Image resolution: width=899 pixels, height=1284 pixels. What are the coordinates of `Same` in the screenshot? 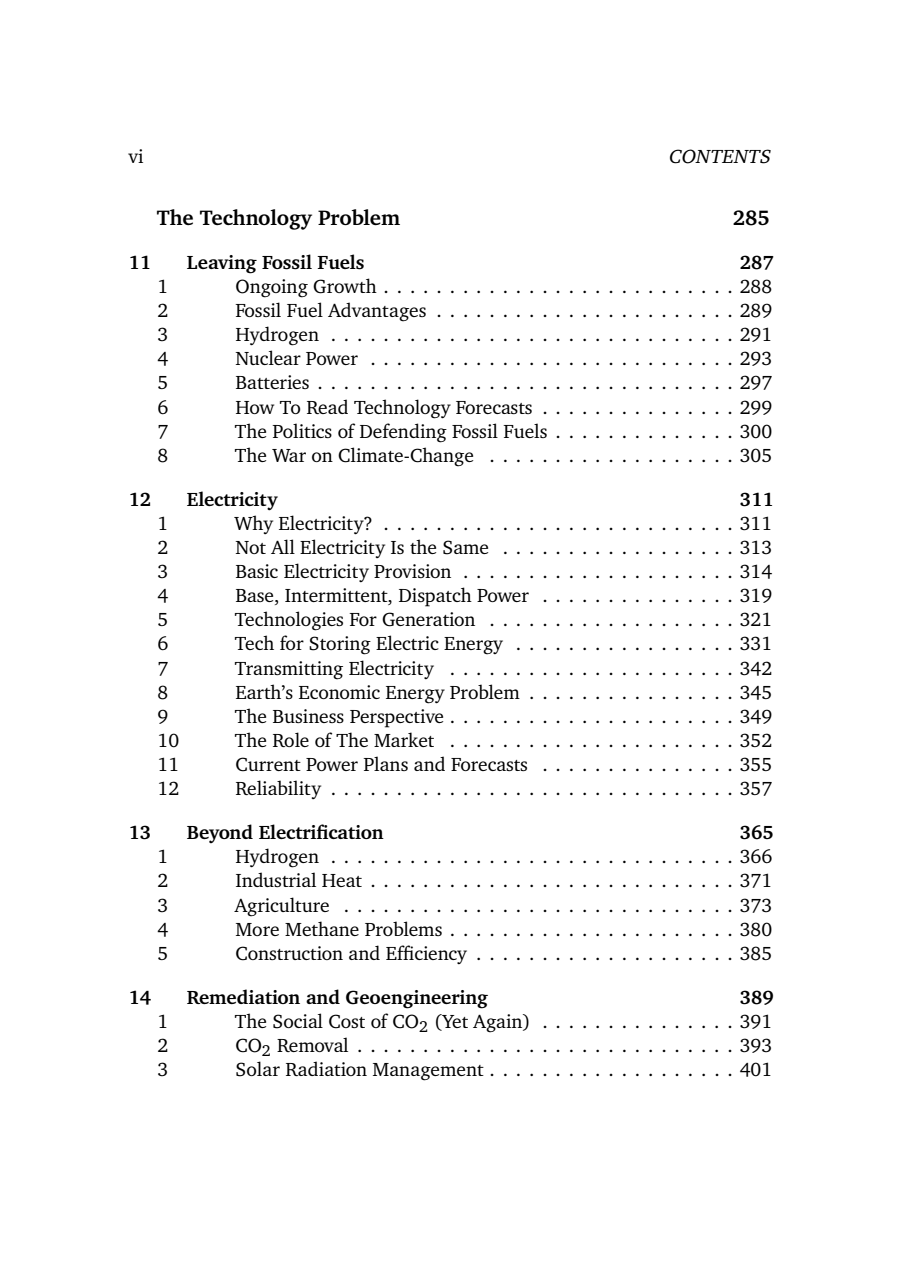 It's located at (465, 547).
